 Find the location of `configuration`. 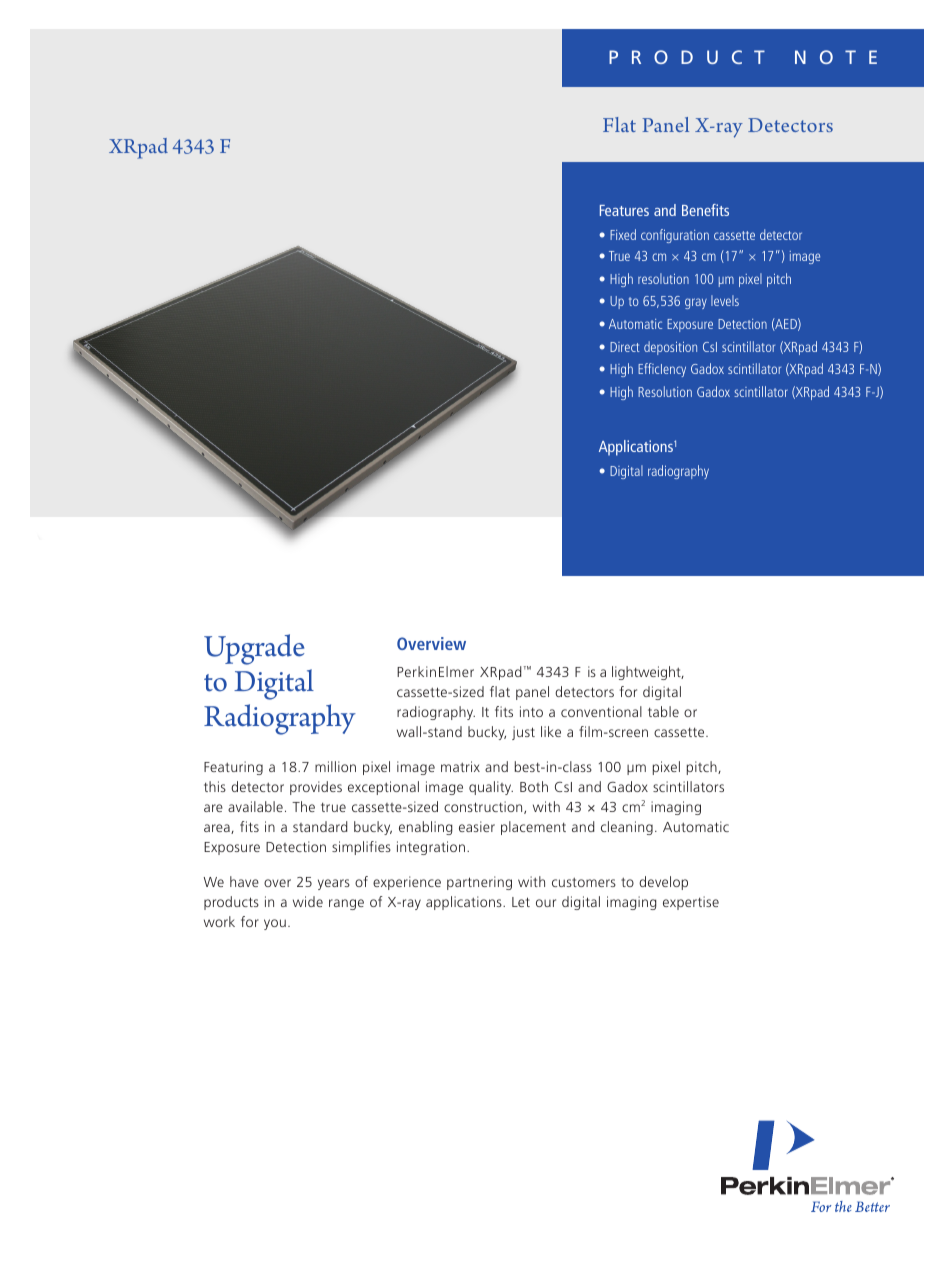

configuration is located at coordinates (675, 236).
